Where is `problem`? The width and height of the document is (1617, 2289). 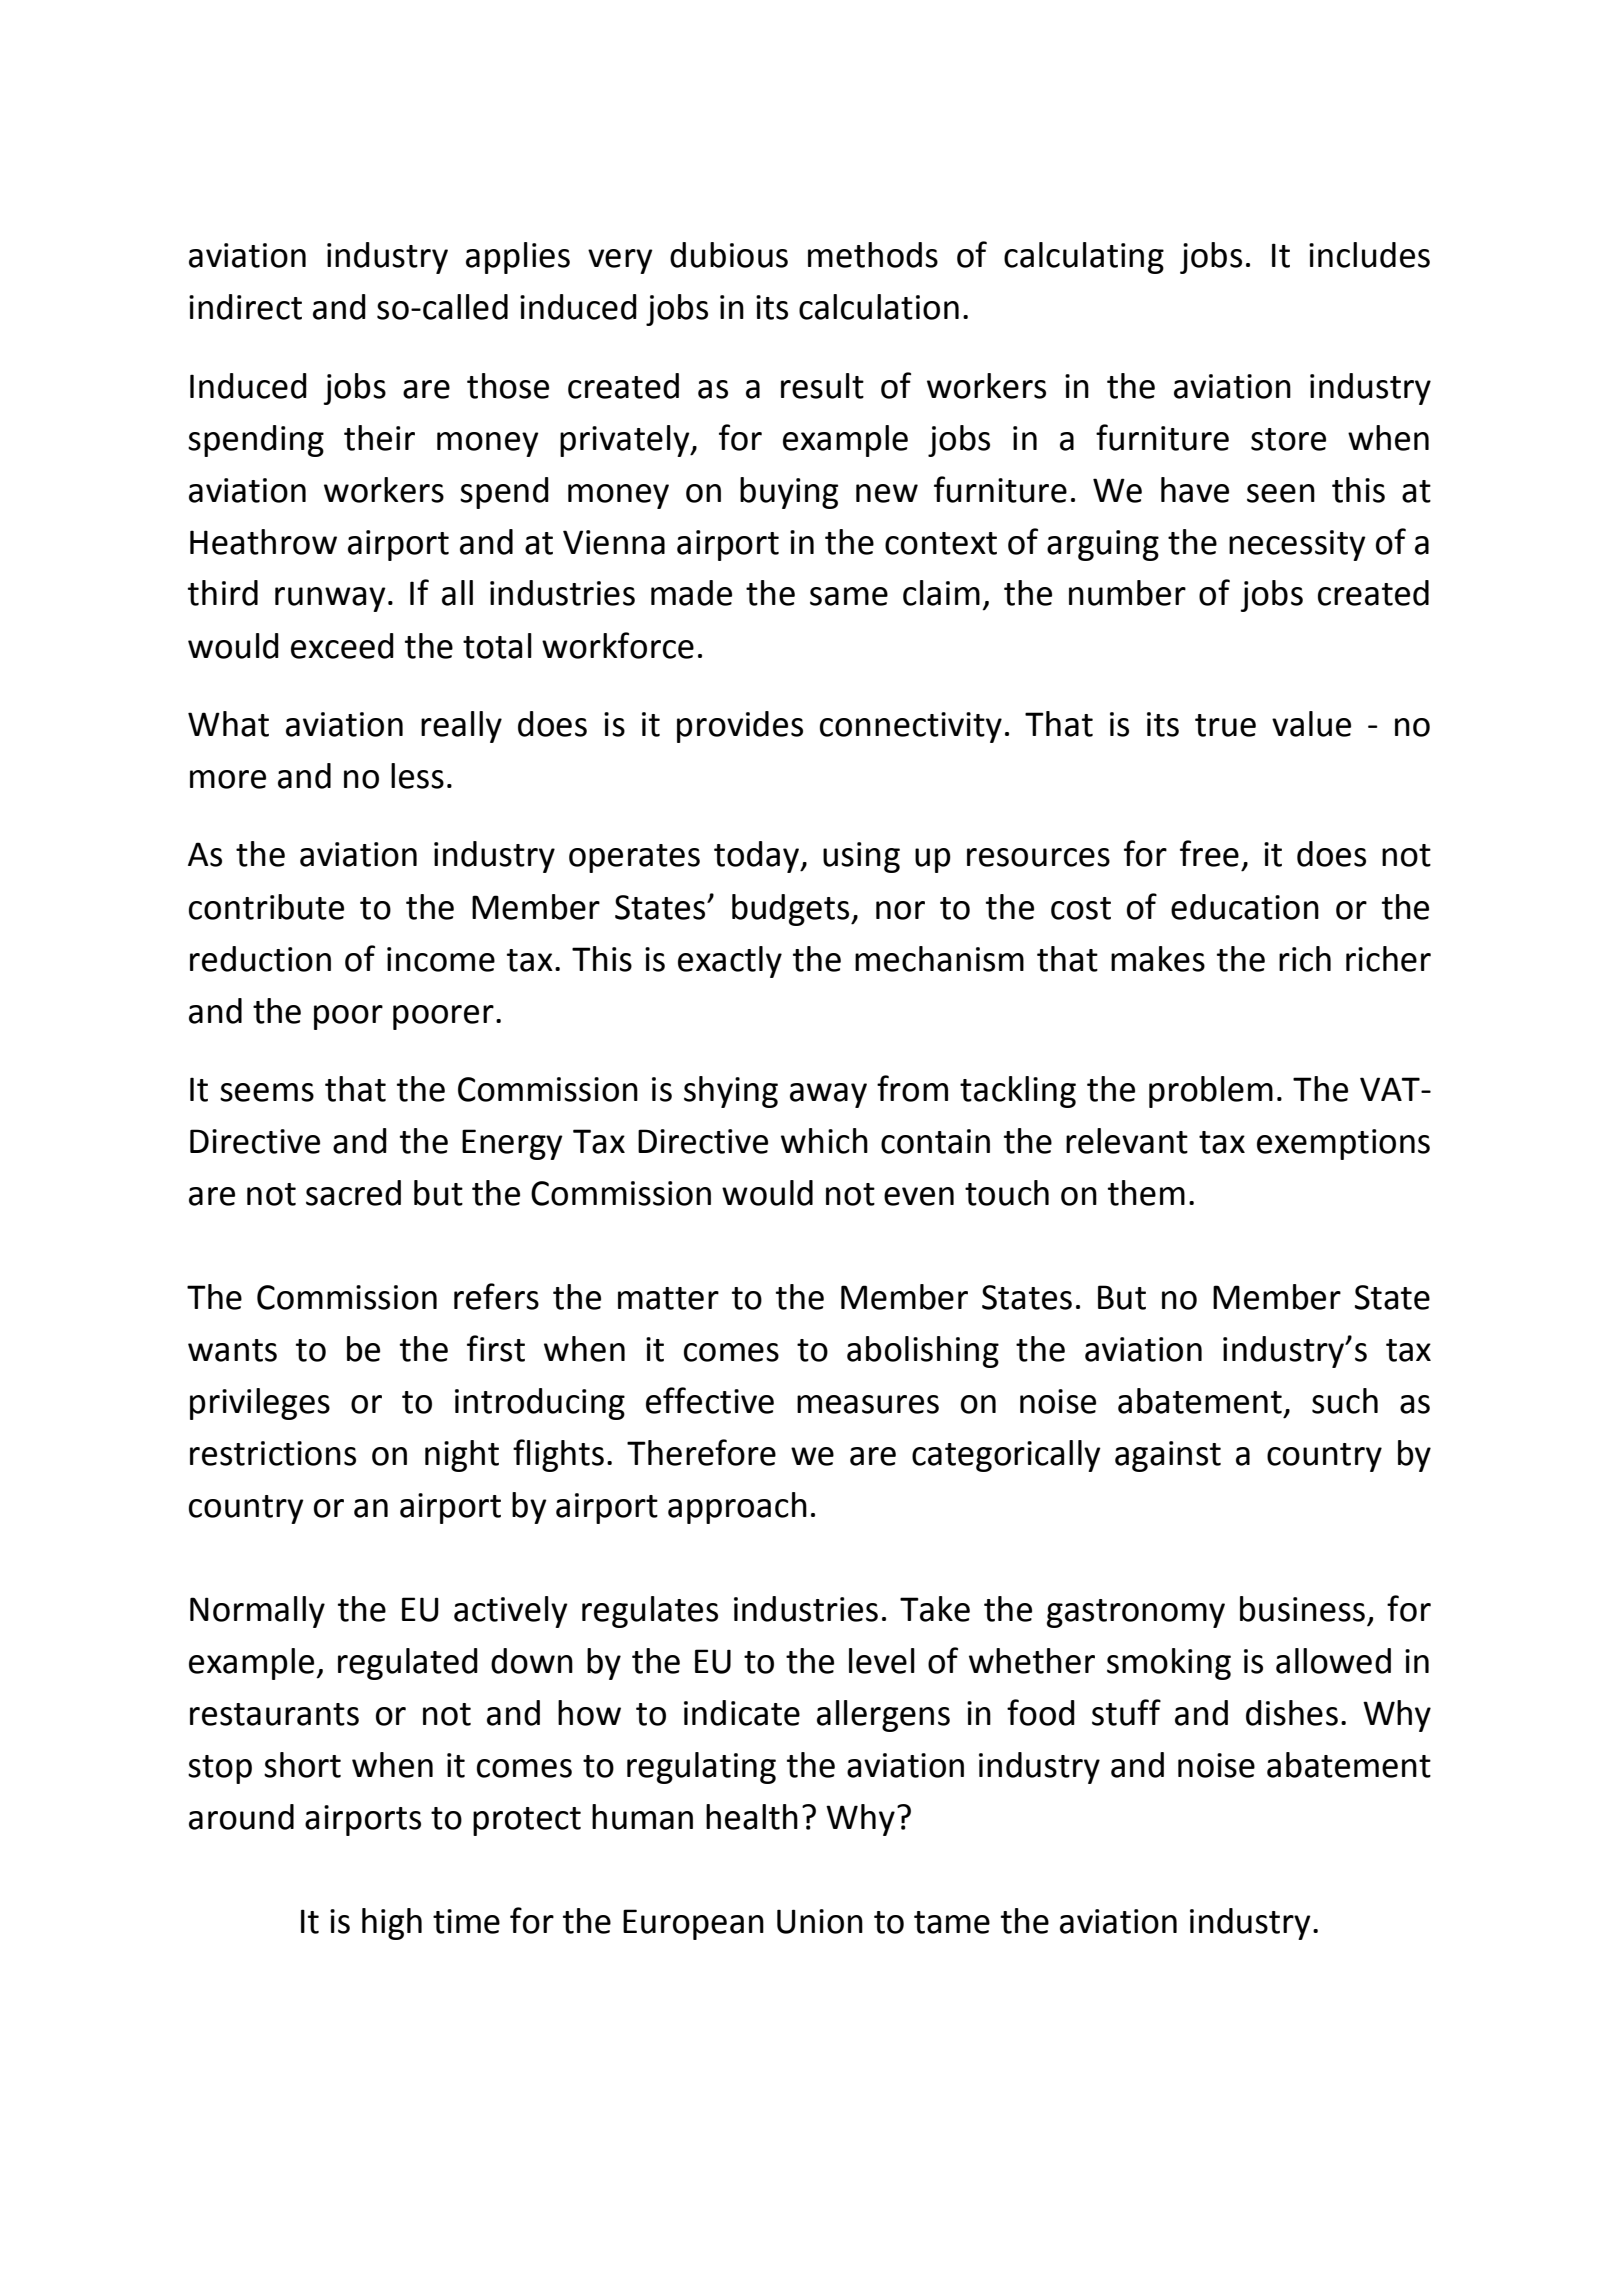
problem is located at coordinates (1211, 1092).
